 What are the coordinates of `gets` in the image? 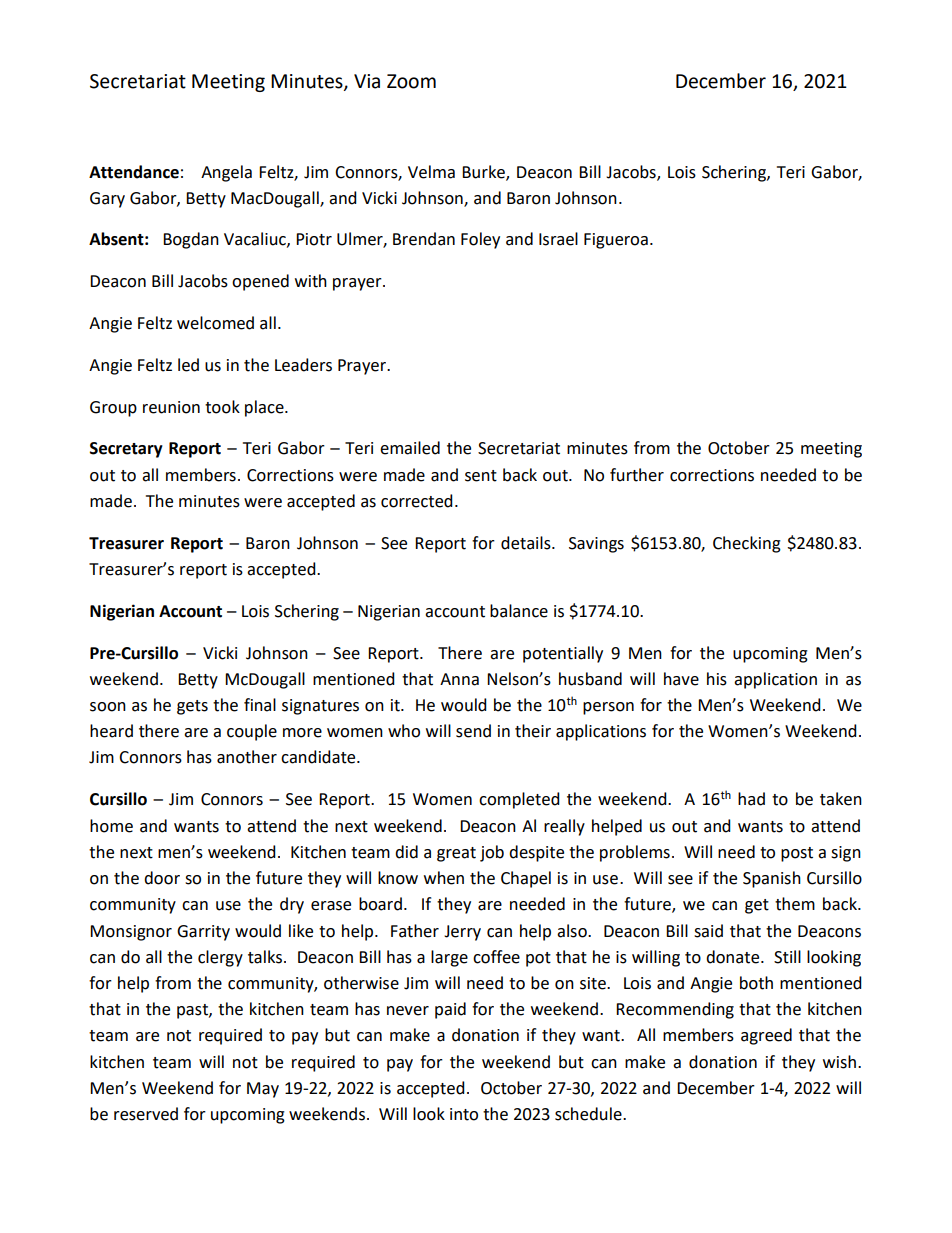 It's located at (192, 707).
